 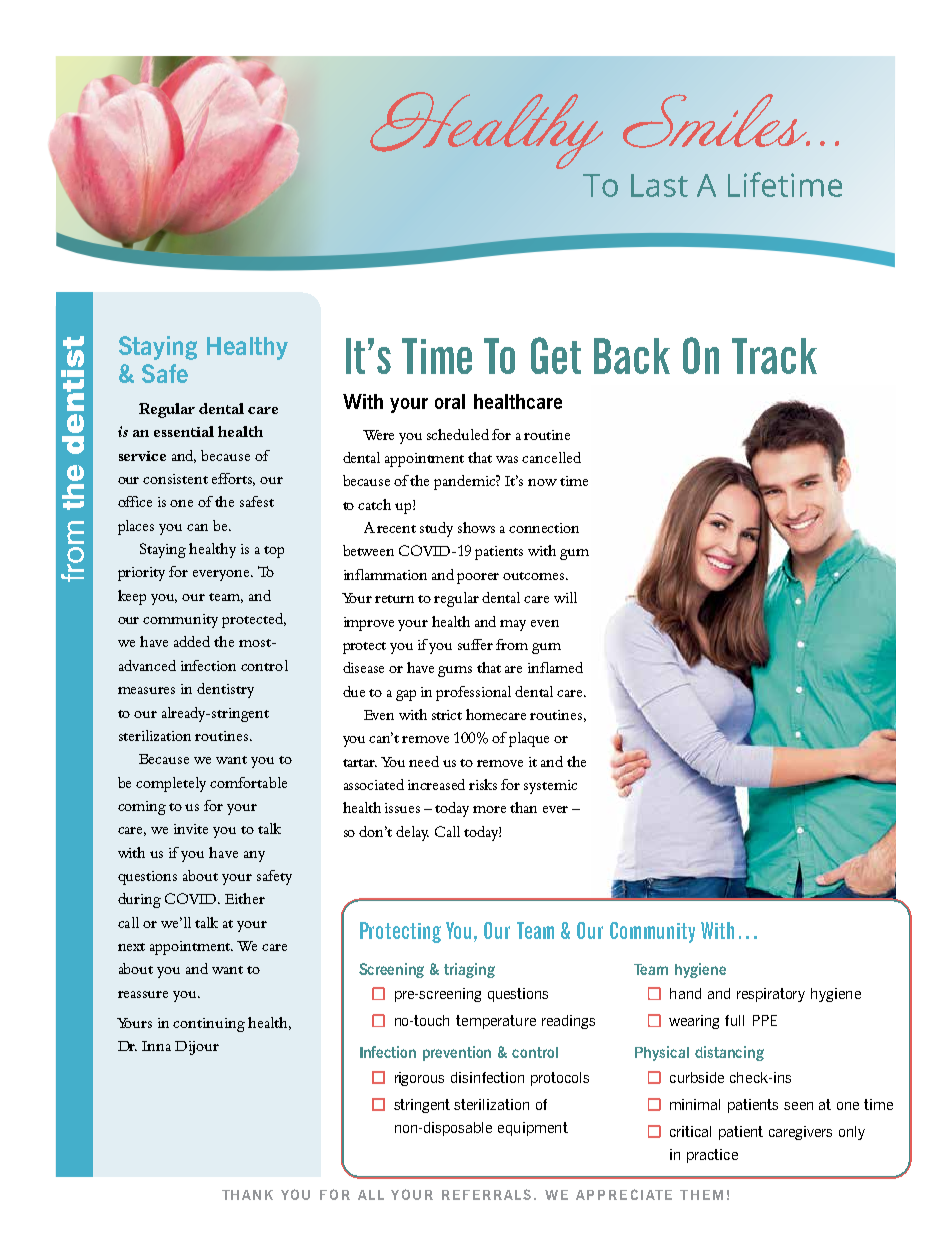 What do you see at coordinates (496, 1022) in the screenshot?
I see `temperature` at bounding box center [496, 1022].
